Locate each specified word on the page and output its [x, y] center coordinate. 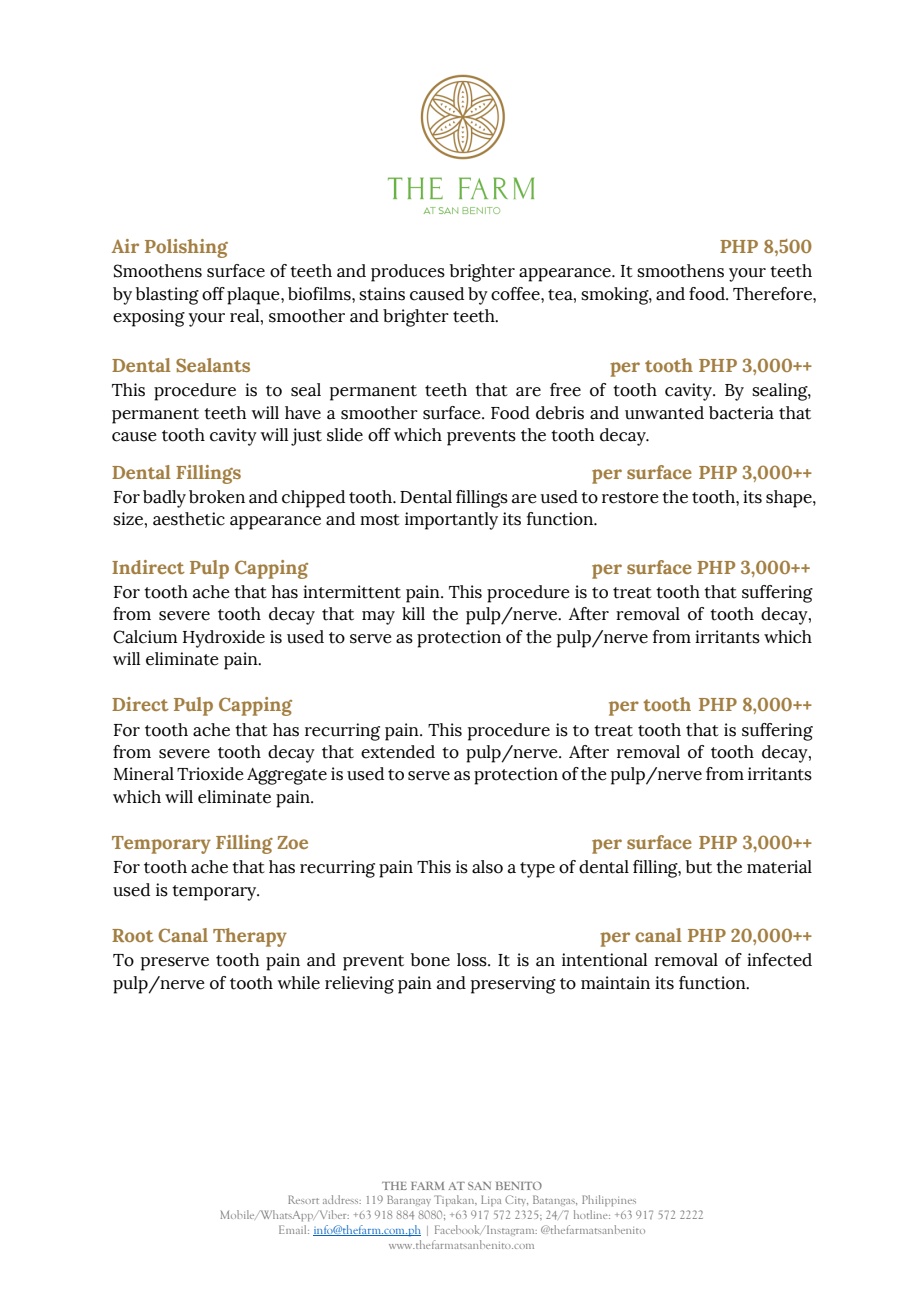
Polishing [186, 248]
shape [790, 499]
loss [473, 960]
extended [398, 752]
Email [294, 1229]
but [699, 867]
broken [217, 497]
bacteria [741, 413]
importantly [451, 521]
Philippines [609, 1200]
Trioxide [210, 774]
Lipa [491, 1200]
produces [408, 273]
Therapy [250, 937]
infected [779, 960]
